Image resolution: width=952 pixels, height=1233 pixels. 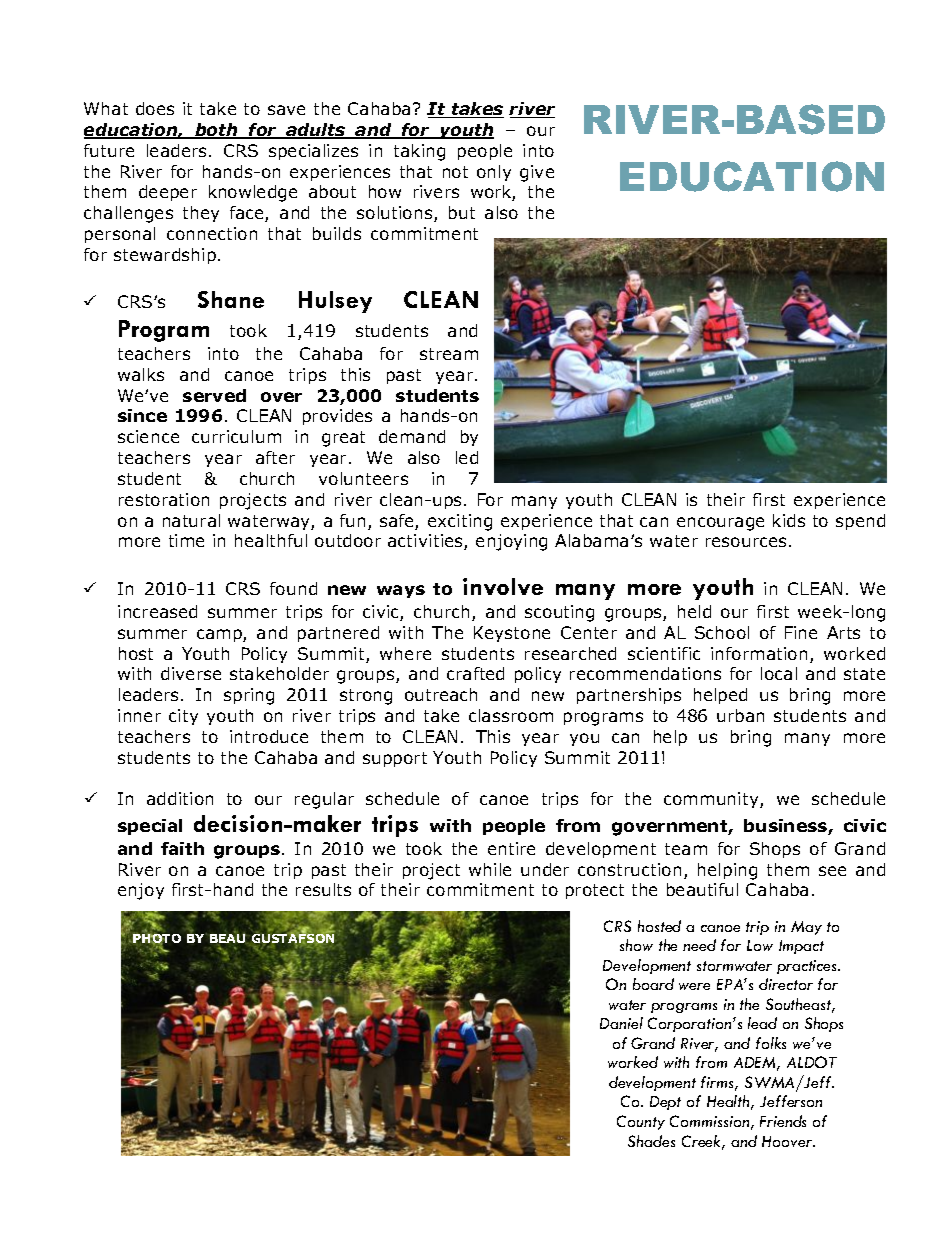 What do you see at coordinates (220, 635) in the screenshot?
I see `camp` at bounding box center [220, 635].
